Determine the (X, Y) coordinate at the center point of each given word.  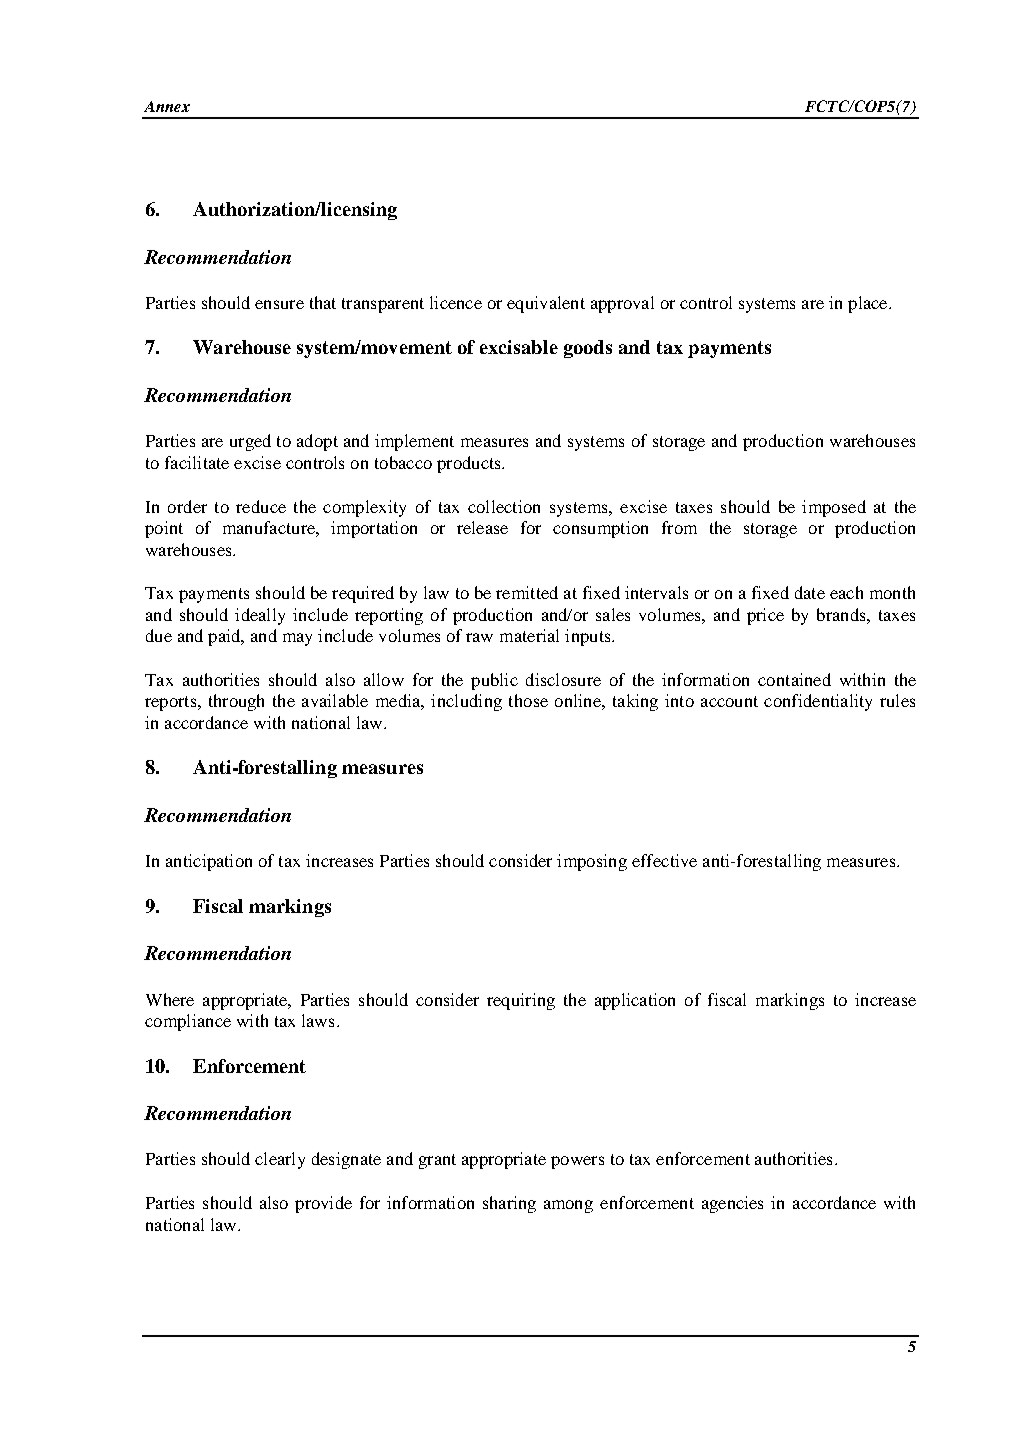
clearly (280, 1160)
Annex (167, 106)
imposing (592, 862)
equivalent (546, 304)
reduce (261, 506)
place (869, 304)
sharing (509, 1204)
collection (504, 506)
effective (664, 860)
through (236, 702)
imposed (834, 508)
